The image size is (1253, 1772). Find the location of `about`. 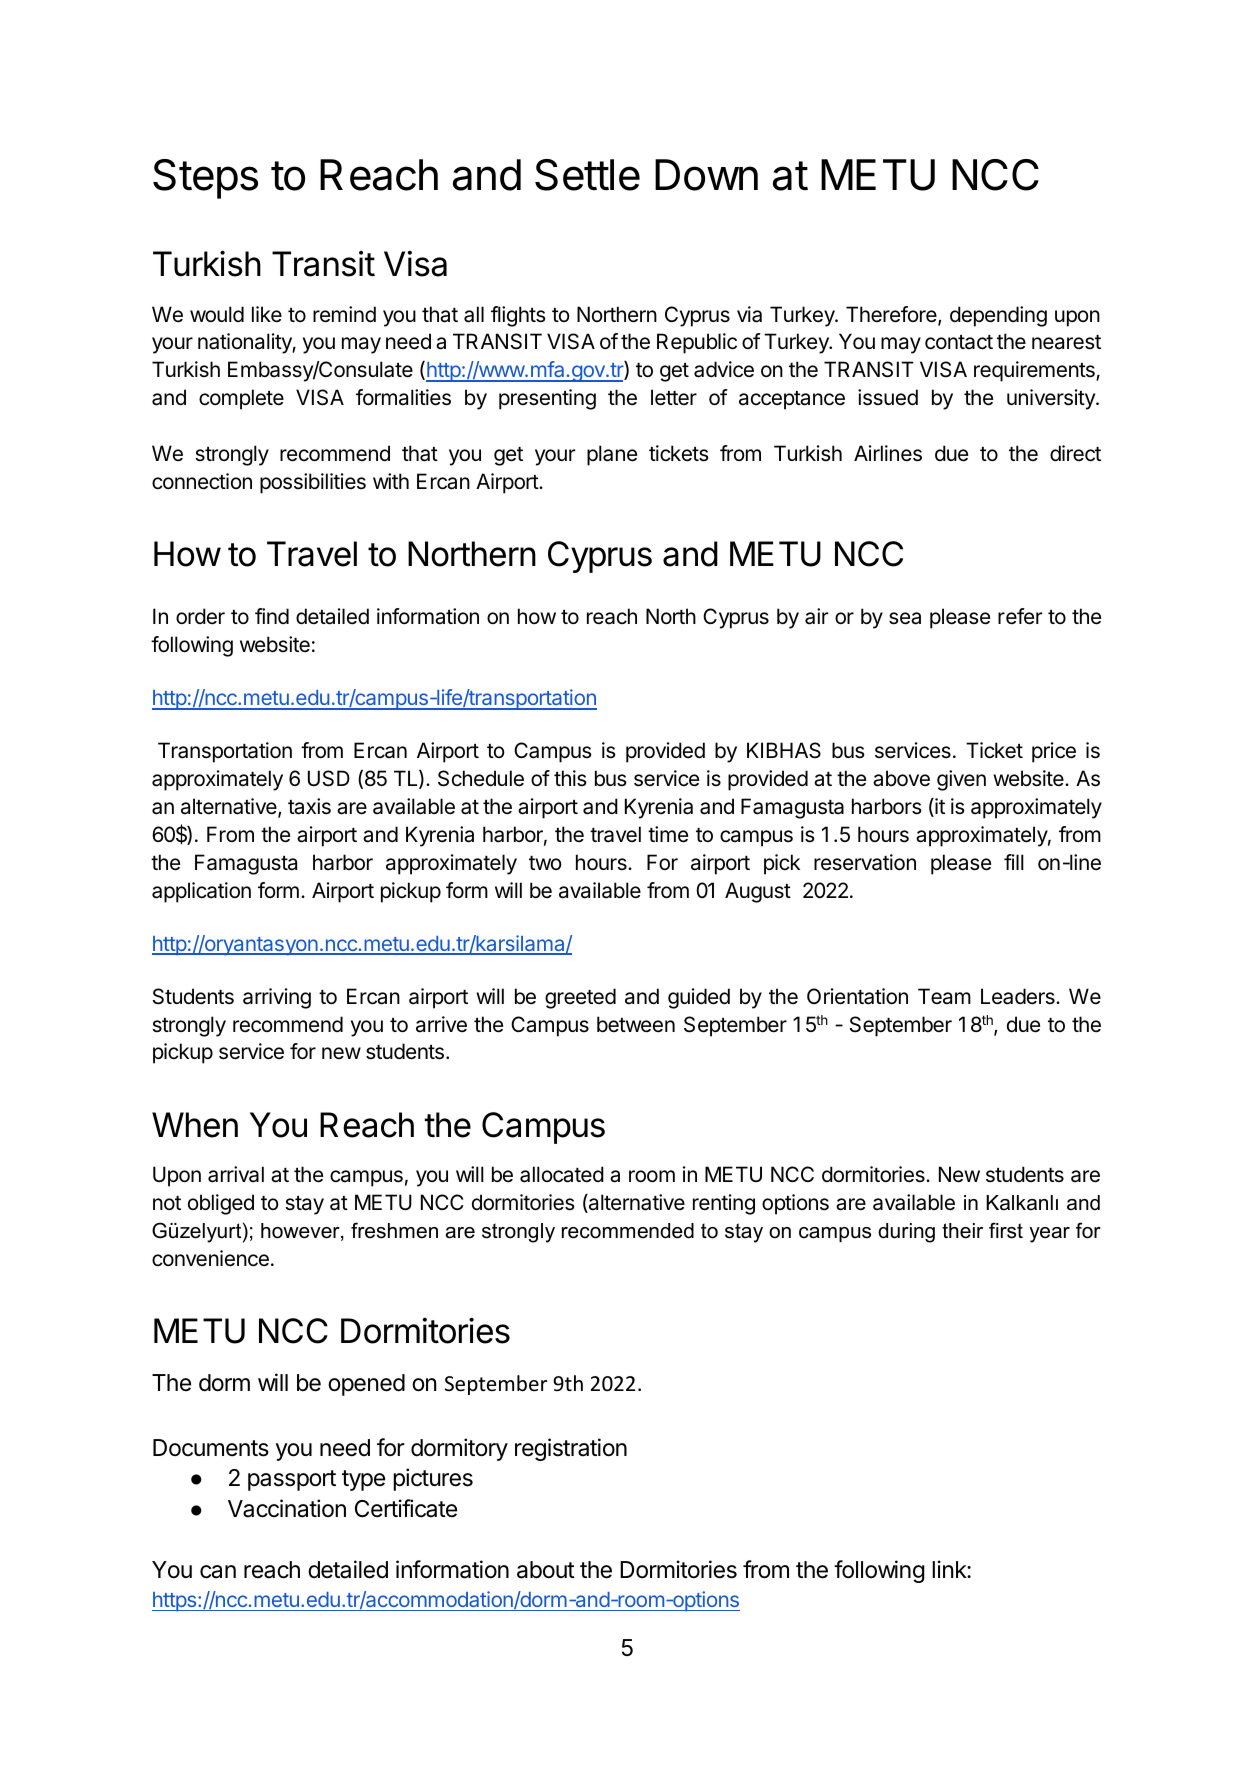

about is located at coordinates (546, 1570).
